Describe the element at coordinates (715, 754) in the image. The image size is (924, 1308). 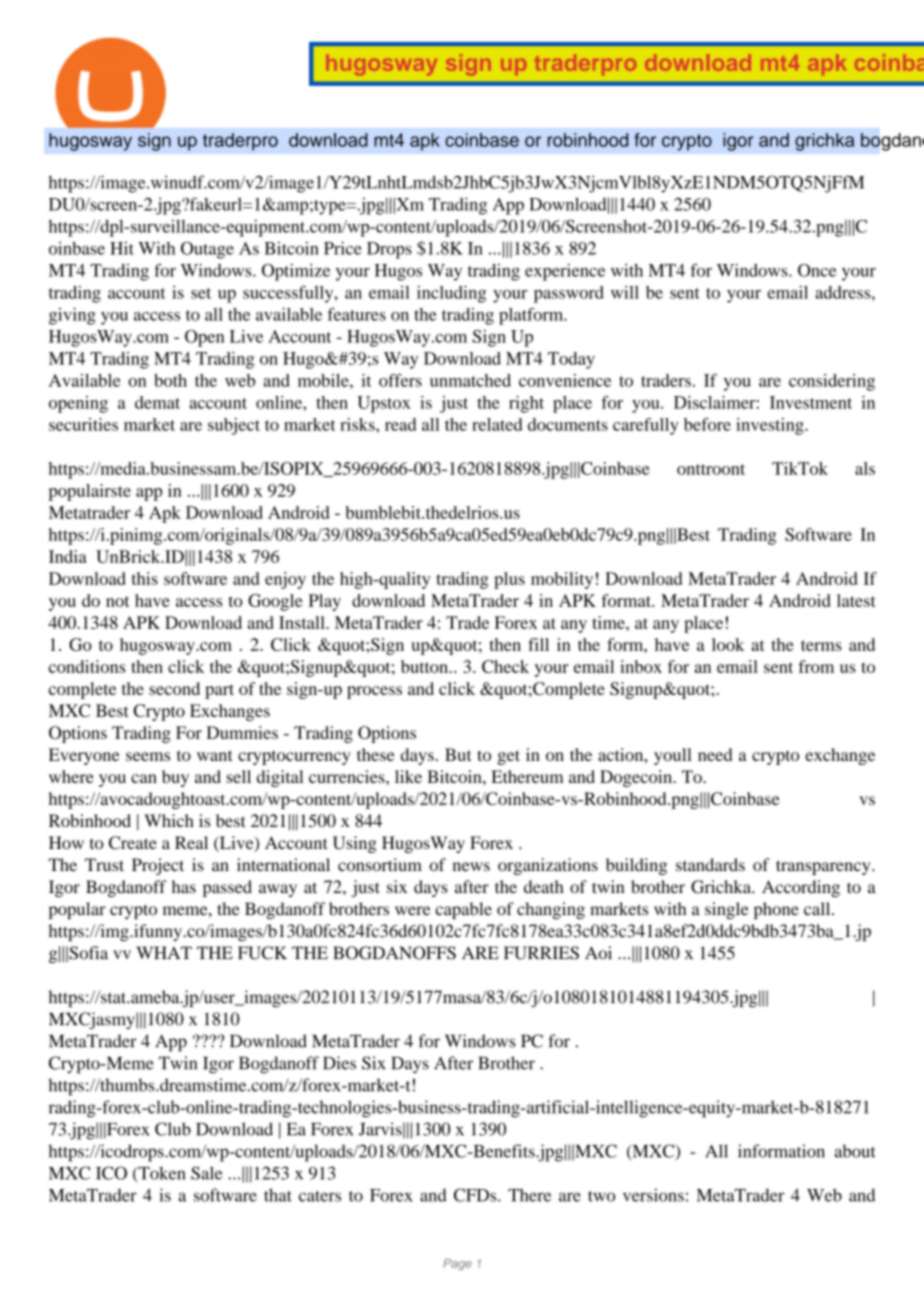
I see `need` at that location.
